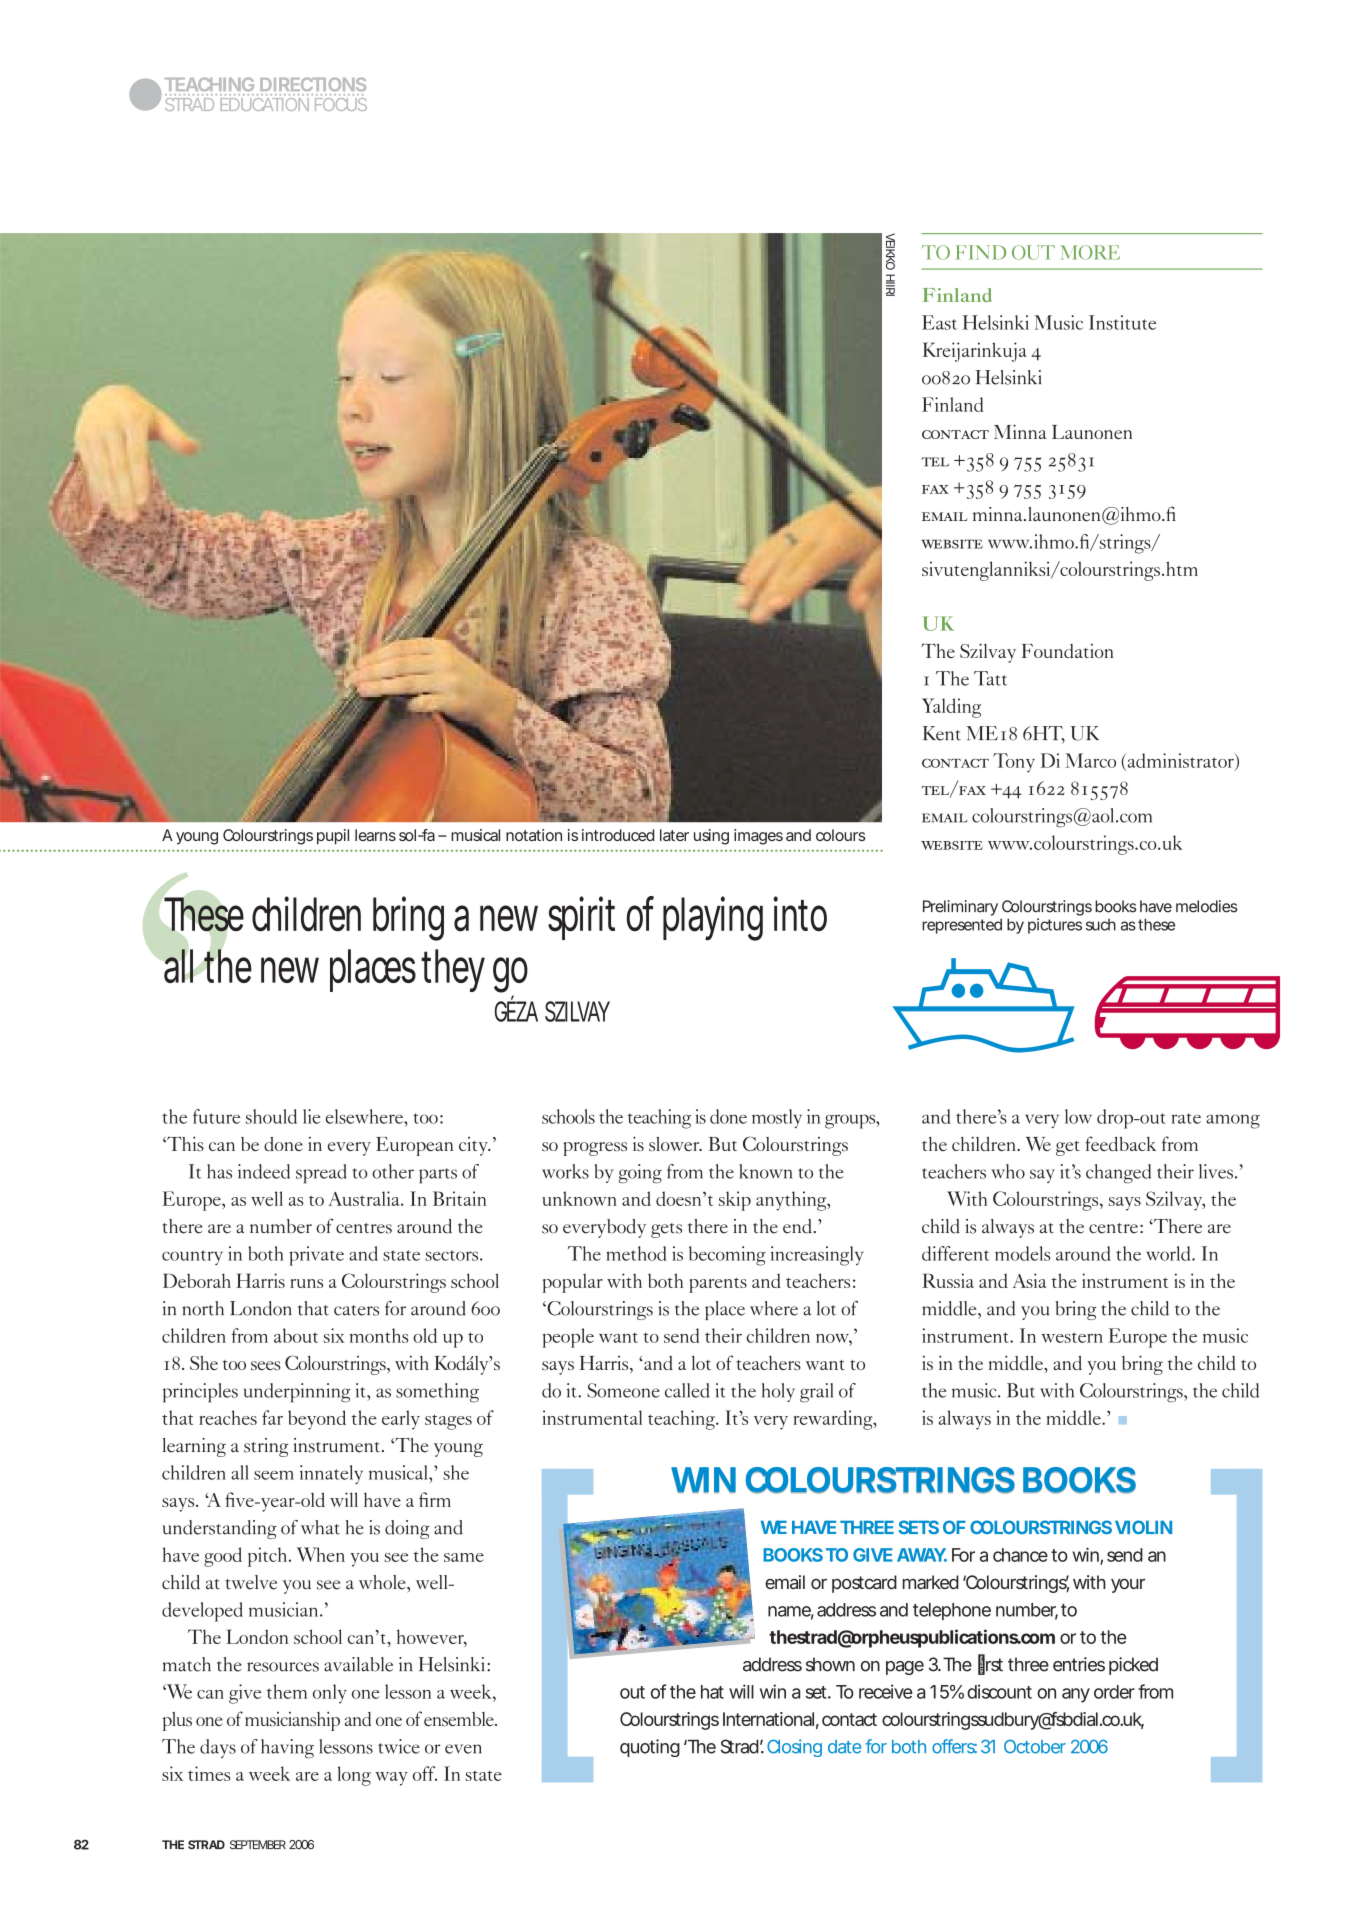 The height and width of the screenshot is (1923, 1359). Describe the element at coordinates (713, 918) in the screenshot. I see `playing` at that location.
